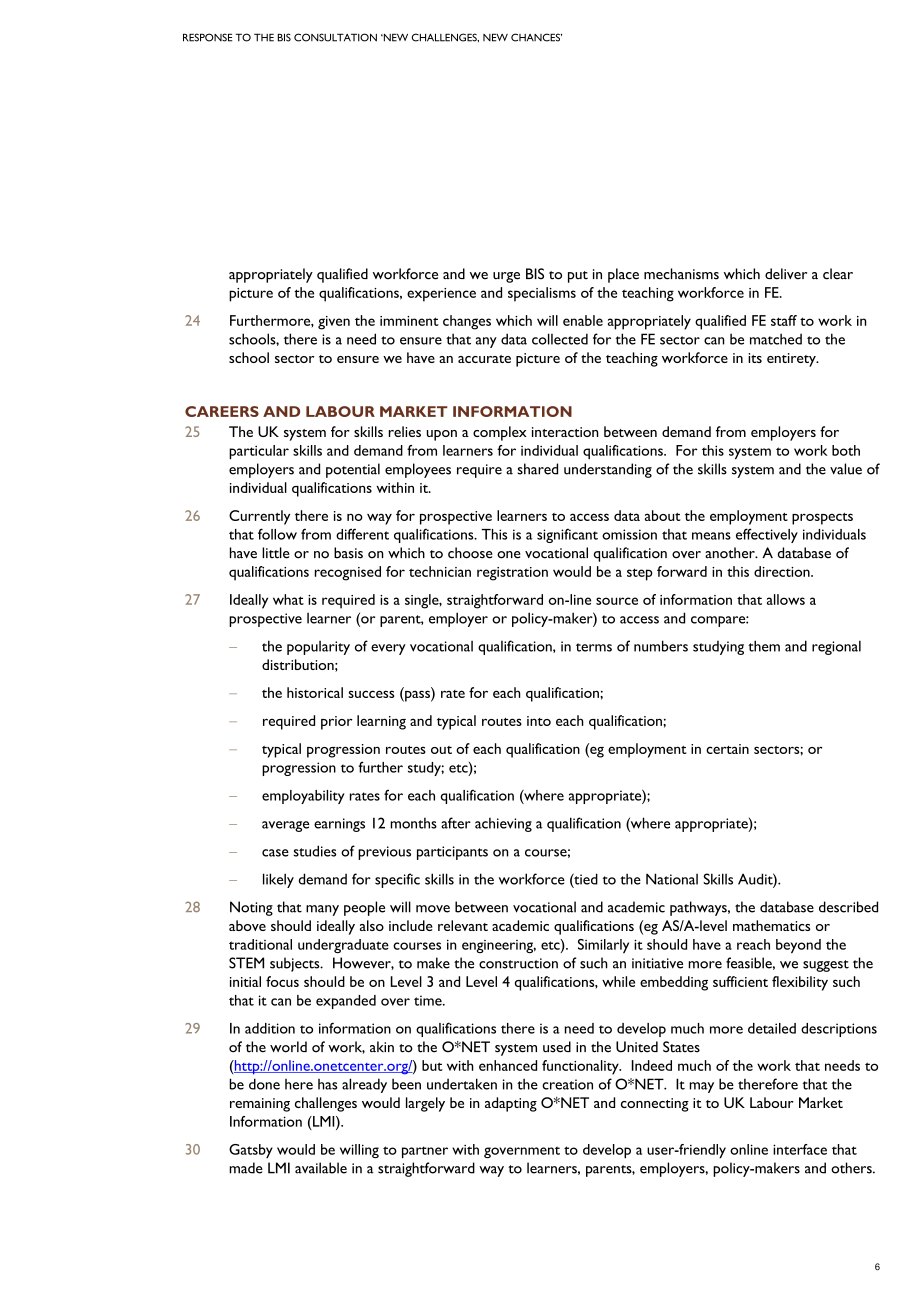 This screenshot has width=924, height=1308. What do you see at coordinates (335, 37) in the screenshot?
I see `CONSULTATION` at bounding box center [335, 37].
